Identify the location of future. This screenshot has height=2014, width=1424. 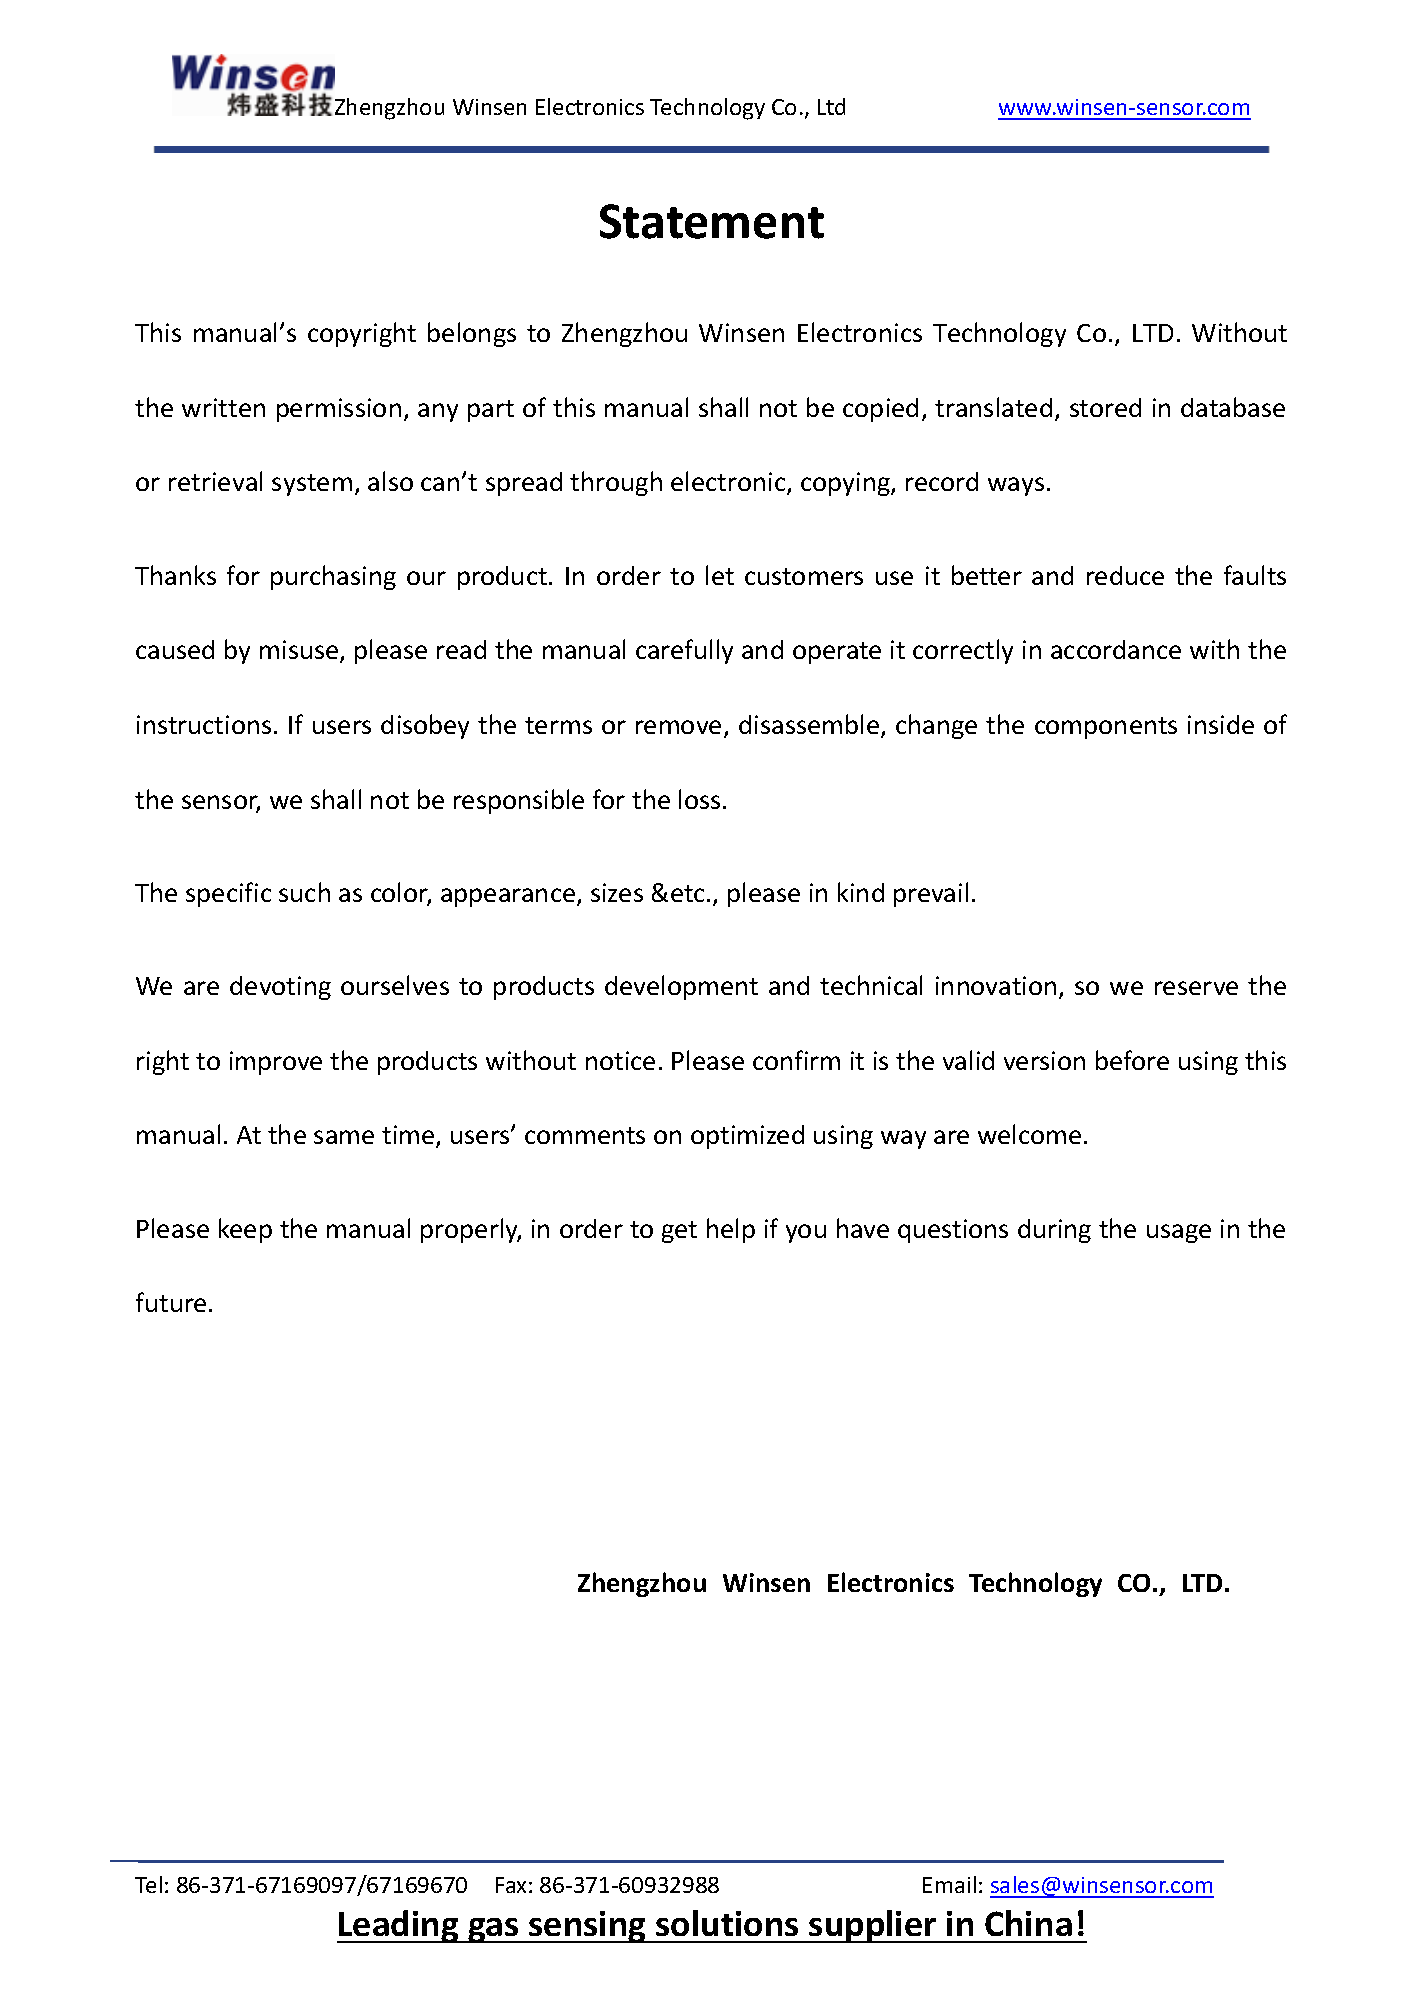
(171, 1302).
